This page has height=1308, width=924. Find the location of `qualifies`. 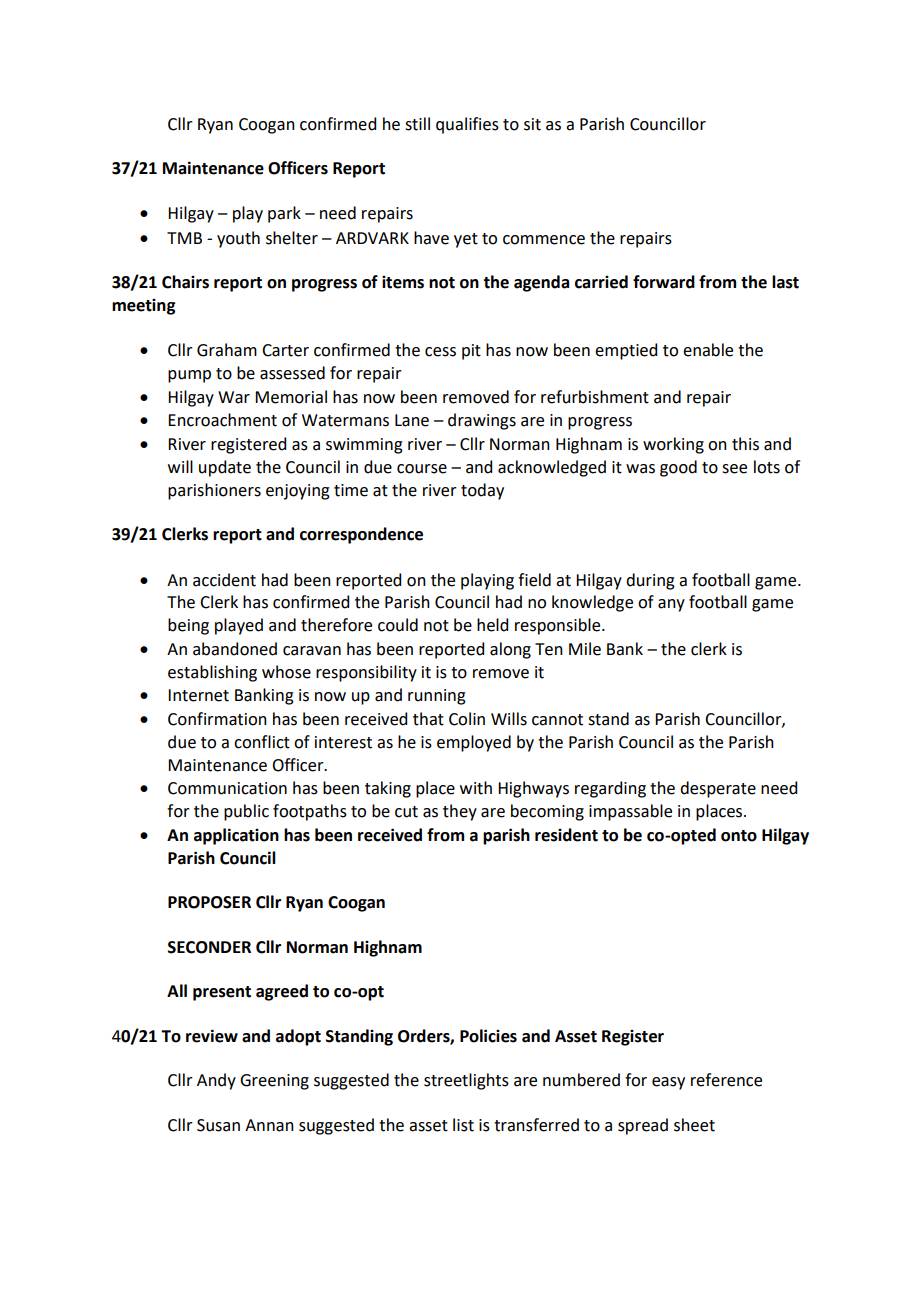

qualifies is located at coordinates (467, 125).
